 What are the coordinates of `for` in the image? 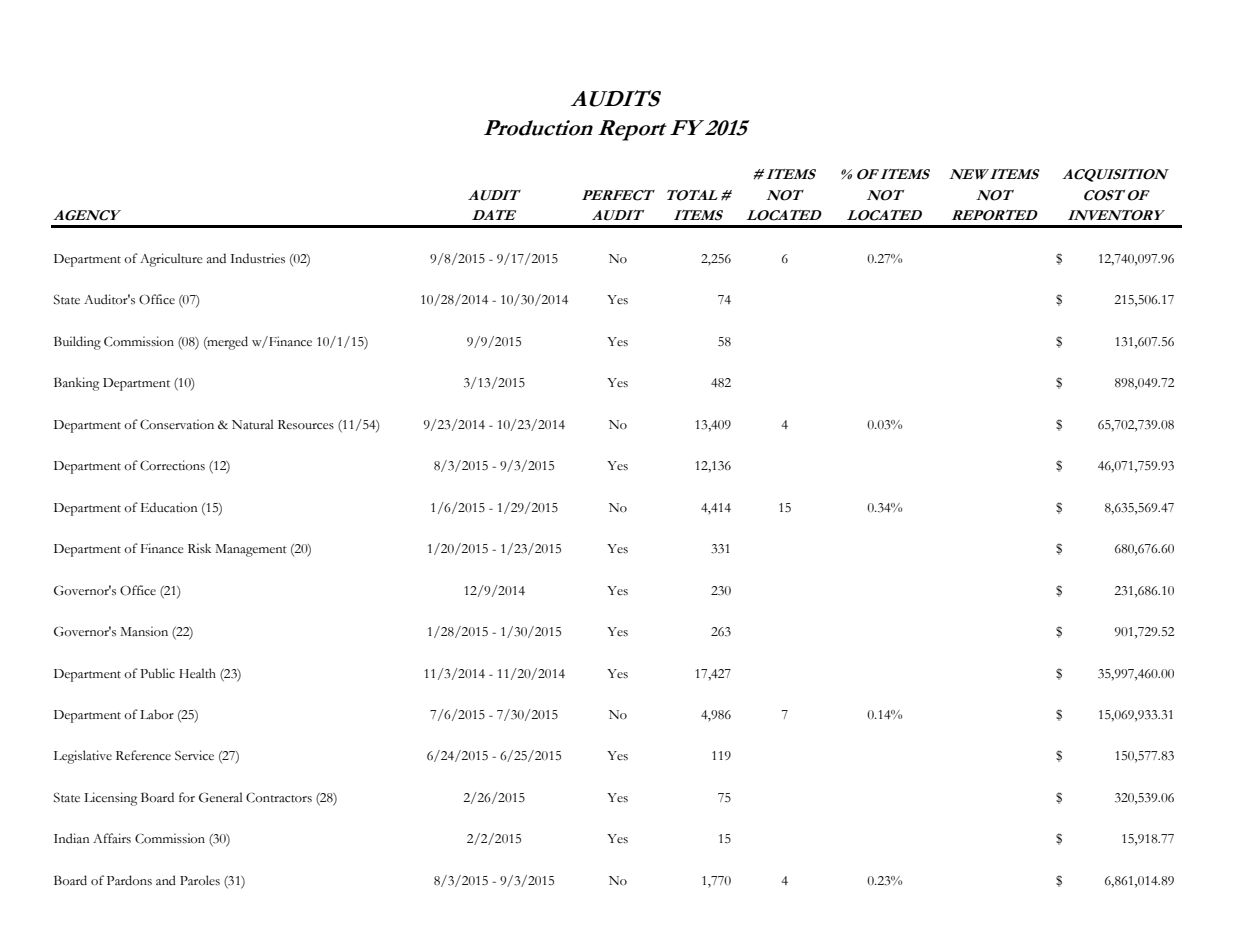 It's located at (187, 797).
